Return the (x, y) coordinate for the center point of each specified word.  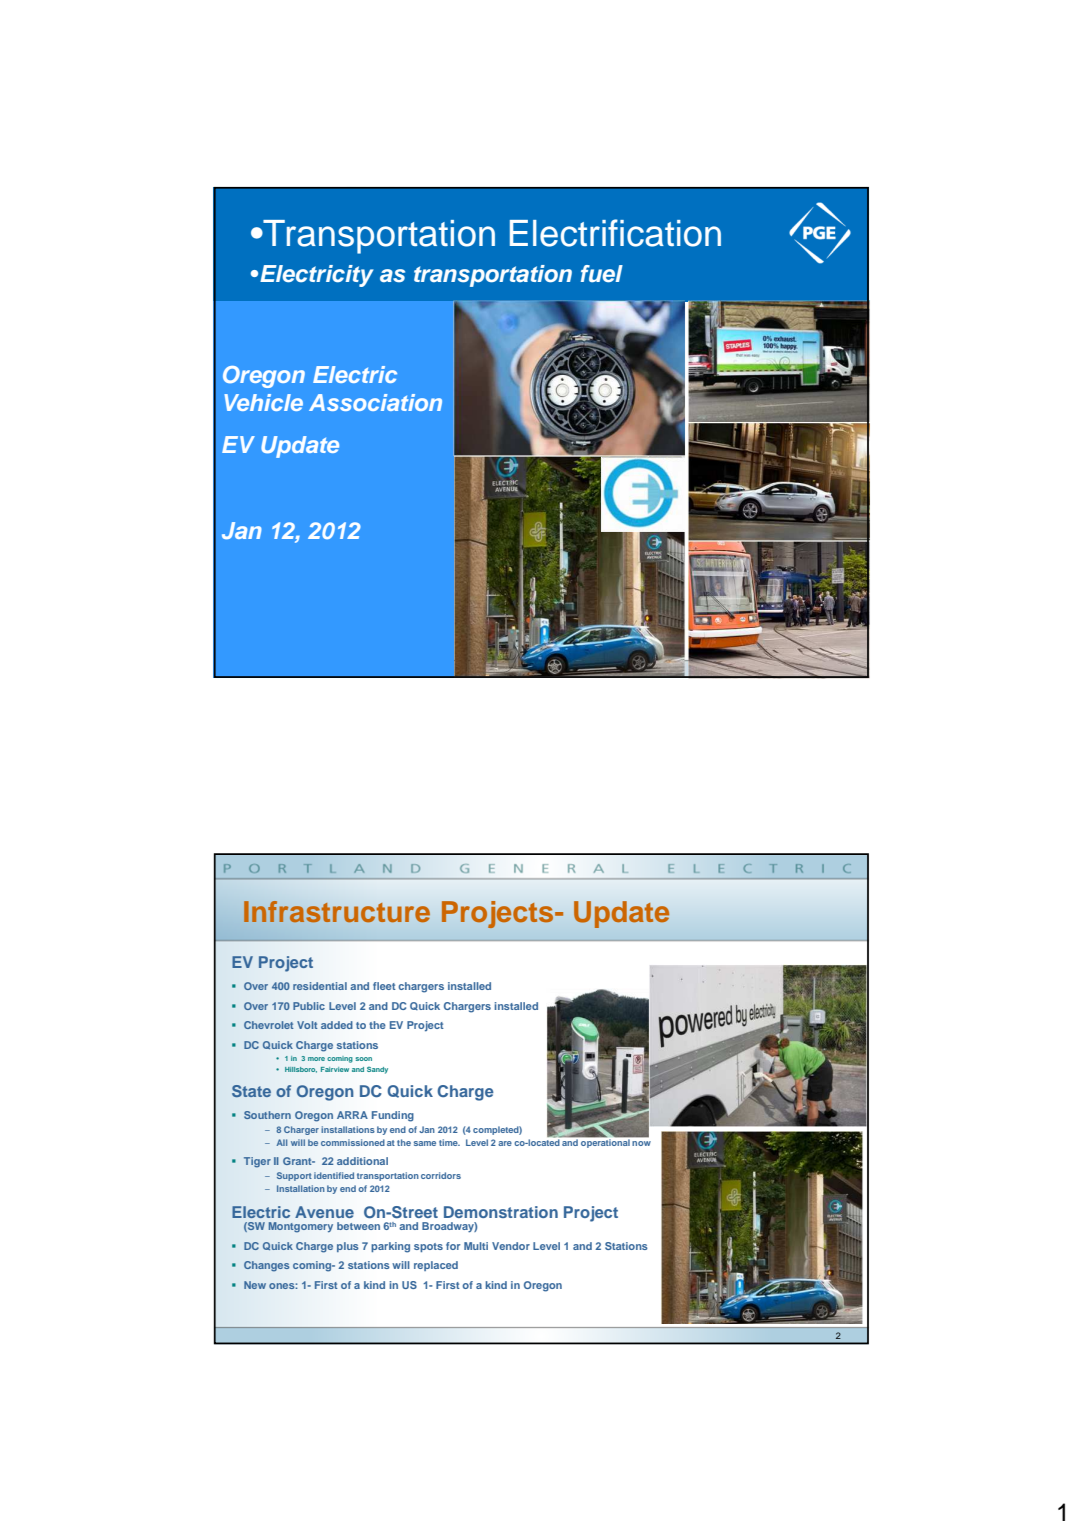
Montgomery (300, 1227)
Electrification (615, 233)
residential (320, 986)
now (641, 1143)
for (453, 1246)
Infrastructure (337, 912)
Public (309, 1006)
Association (375, 402)
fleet (384, 986)
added (337, 1025)
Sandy (377, 1070)
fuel (602, 274)
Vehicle (263, 402)
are (505, 1143)
